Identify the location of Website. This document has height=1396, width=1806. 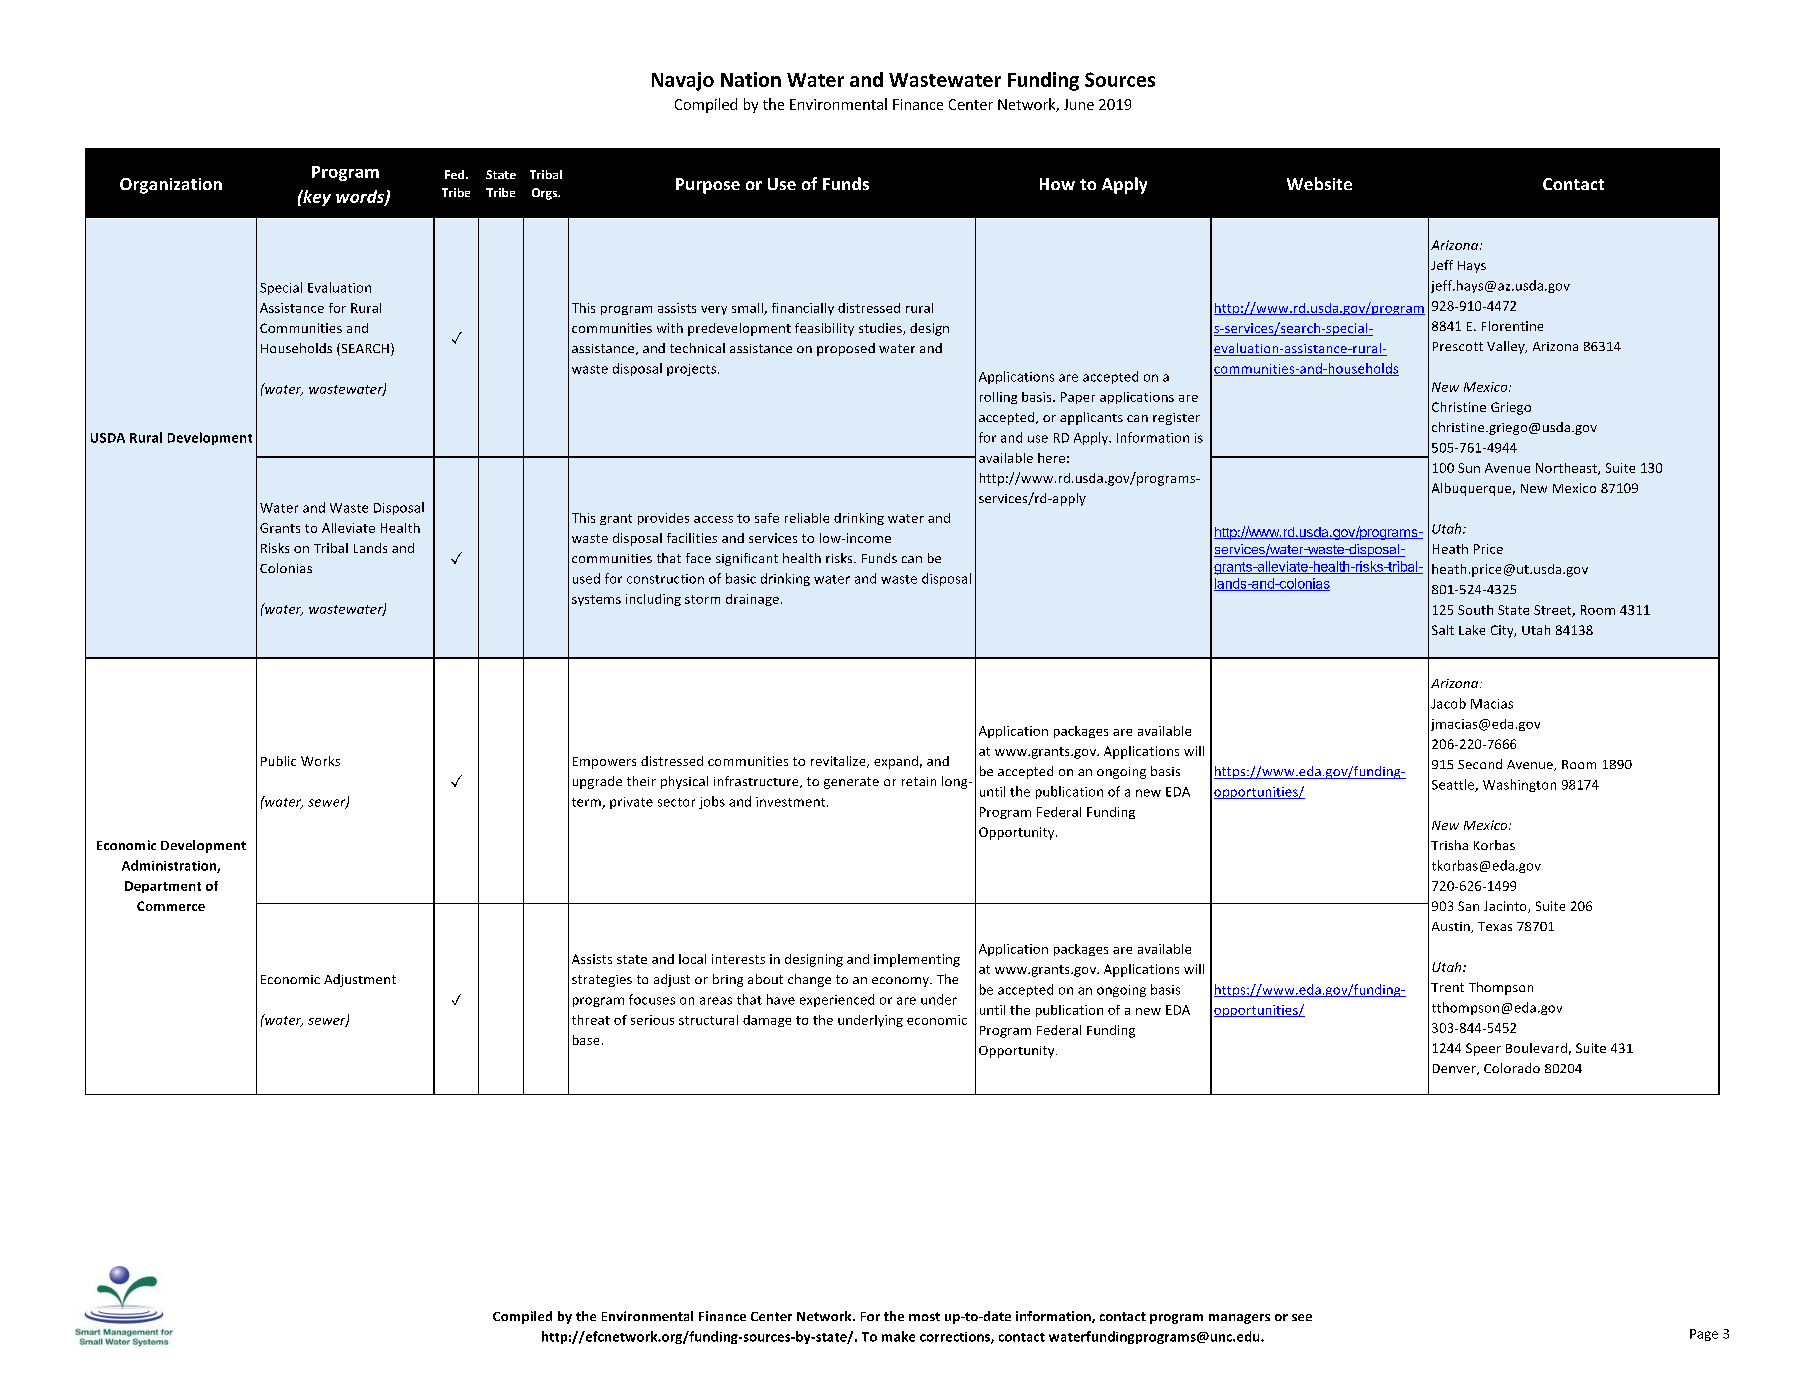
(1319, 183).
